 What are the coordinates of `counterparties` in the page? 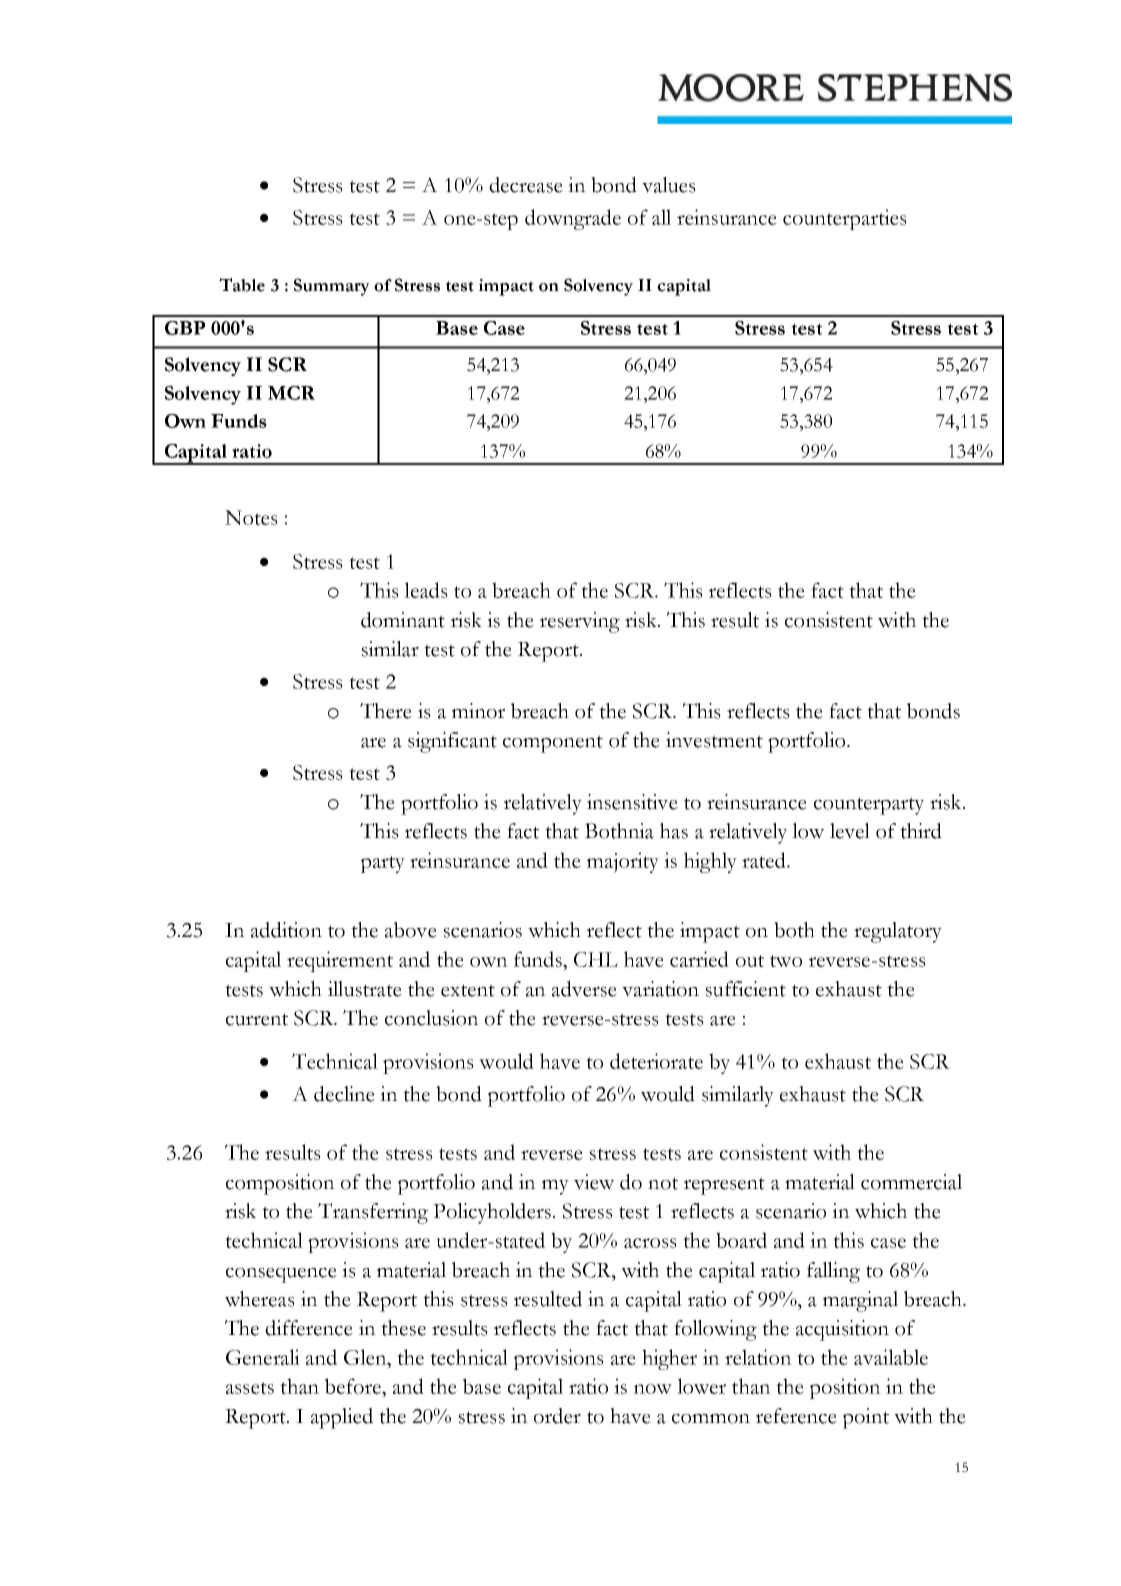 It's located at (845, 219).
